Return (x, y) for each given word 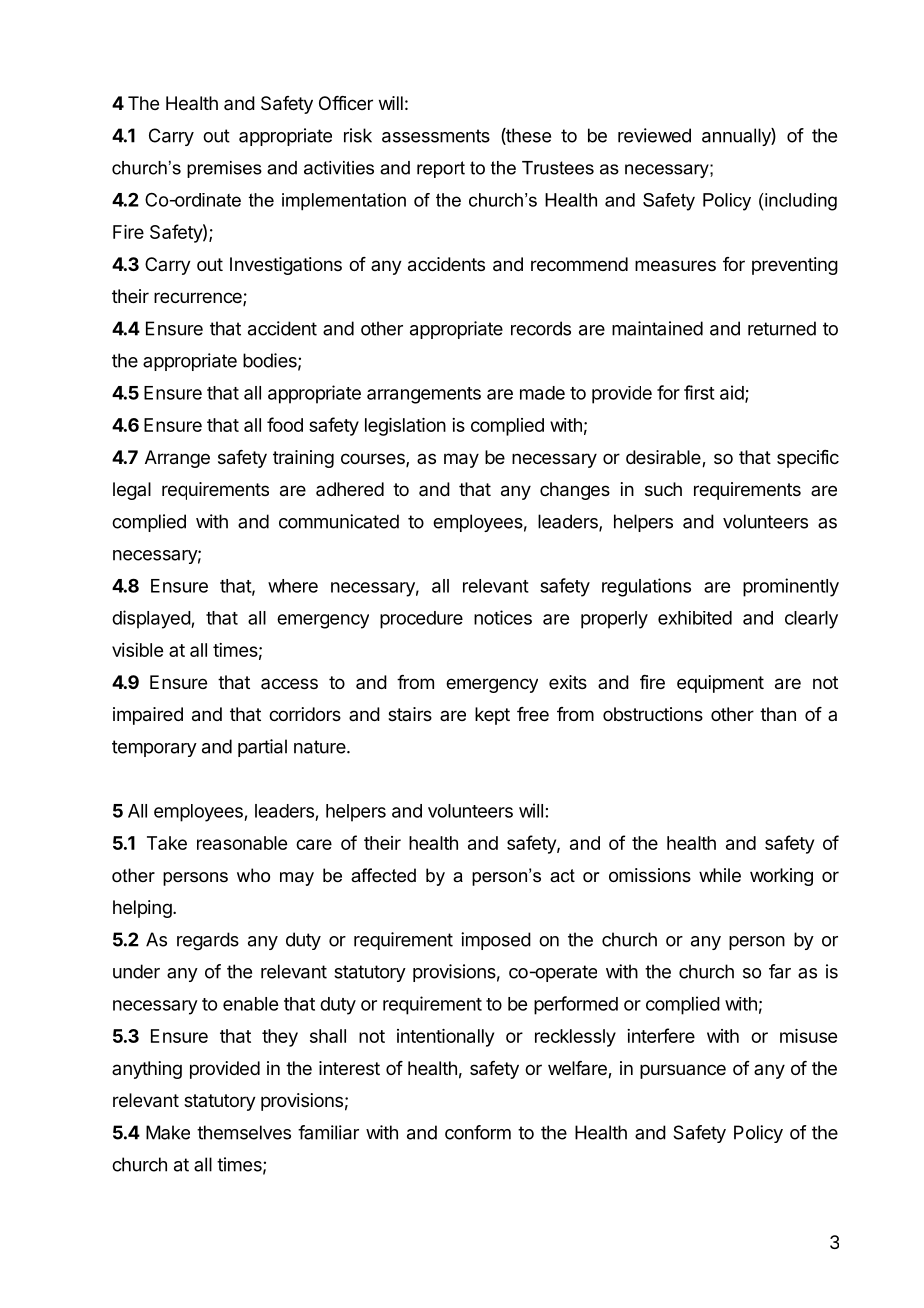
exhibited (695, 618)
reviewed (654, 135)
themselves (244, 1132)
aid (733, 393)
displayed (152, 619)
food (285, 424)
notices (503, 617)
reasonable (242, 843)
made (542, 393)
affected (383, 875)
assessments (436, 136)
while (720, 875)
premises (224, 169)
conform (478, 1132)
